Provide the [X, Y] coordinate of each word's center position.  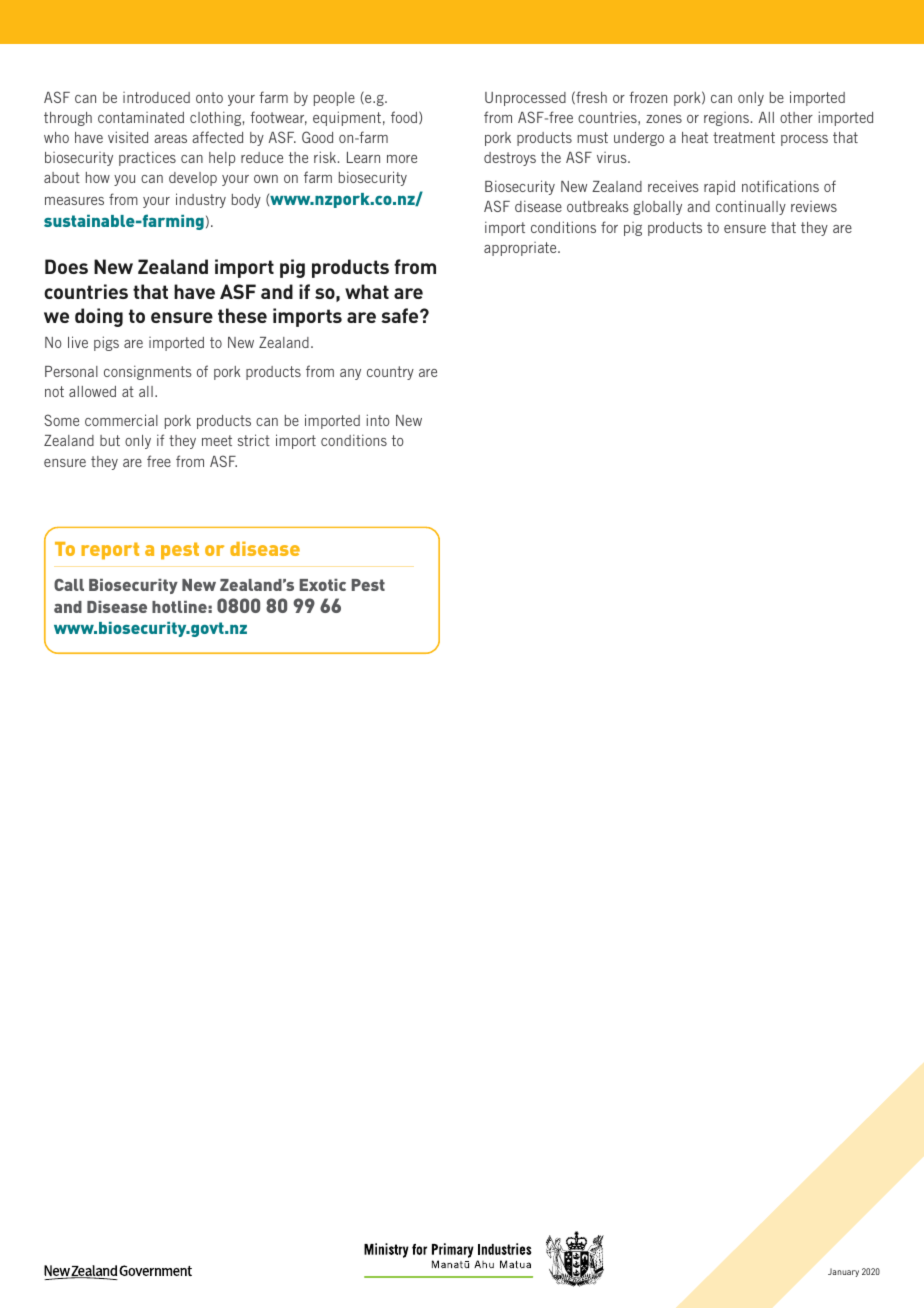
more [402, 159]
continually [751, 207]
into [378, 420]
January [843, 1272]
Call [69, 585]
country [390, 373]
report [110, 551]
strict [254, 440]
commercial [121, 420]
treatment [744, 137]
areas [170, 139]
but [110, 440]
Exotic [323, 585]
